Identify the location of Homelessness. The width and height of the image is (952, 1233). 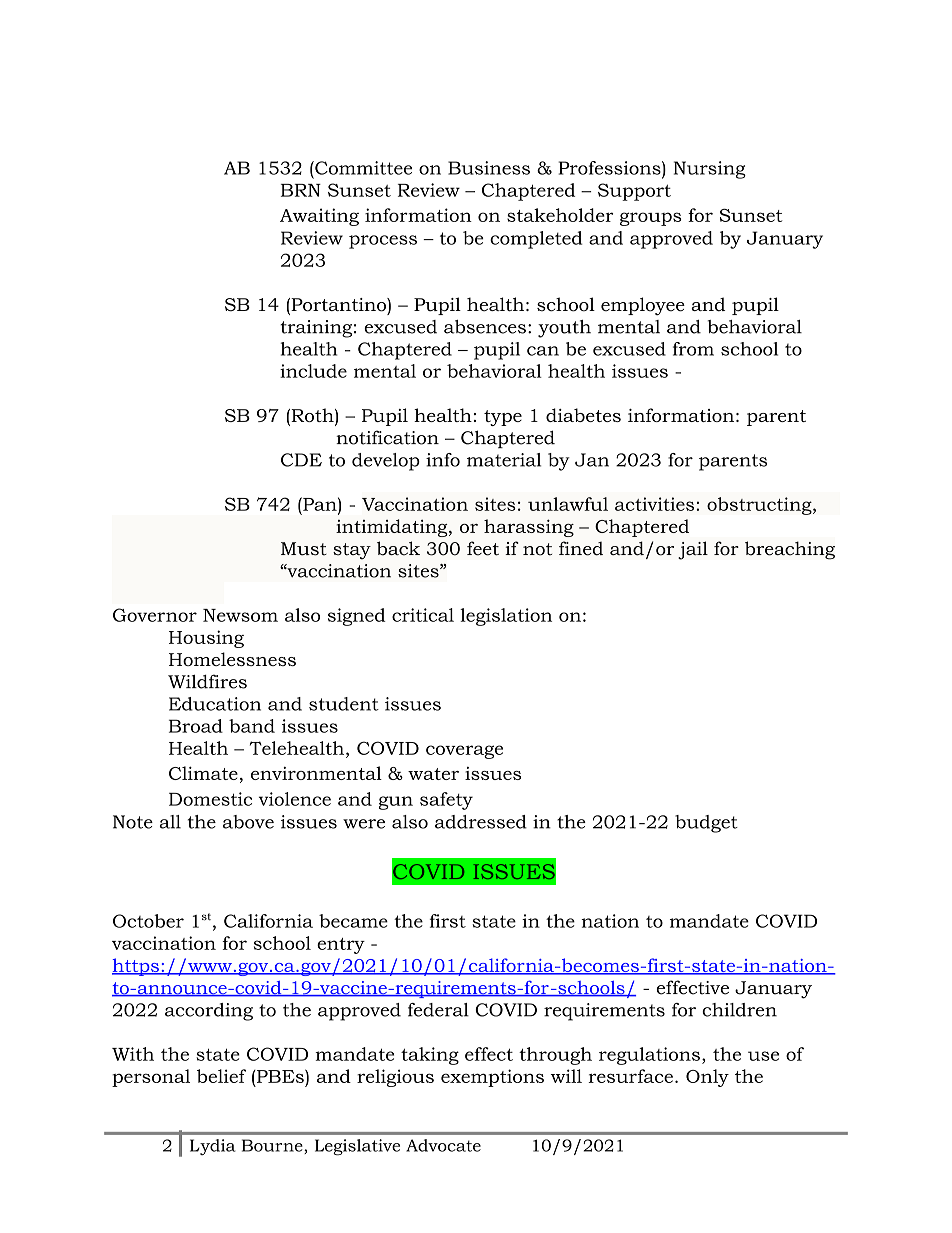
(232, 659).
